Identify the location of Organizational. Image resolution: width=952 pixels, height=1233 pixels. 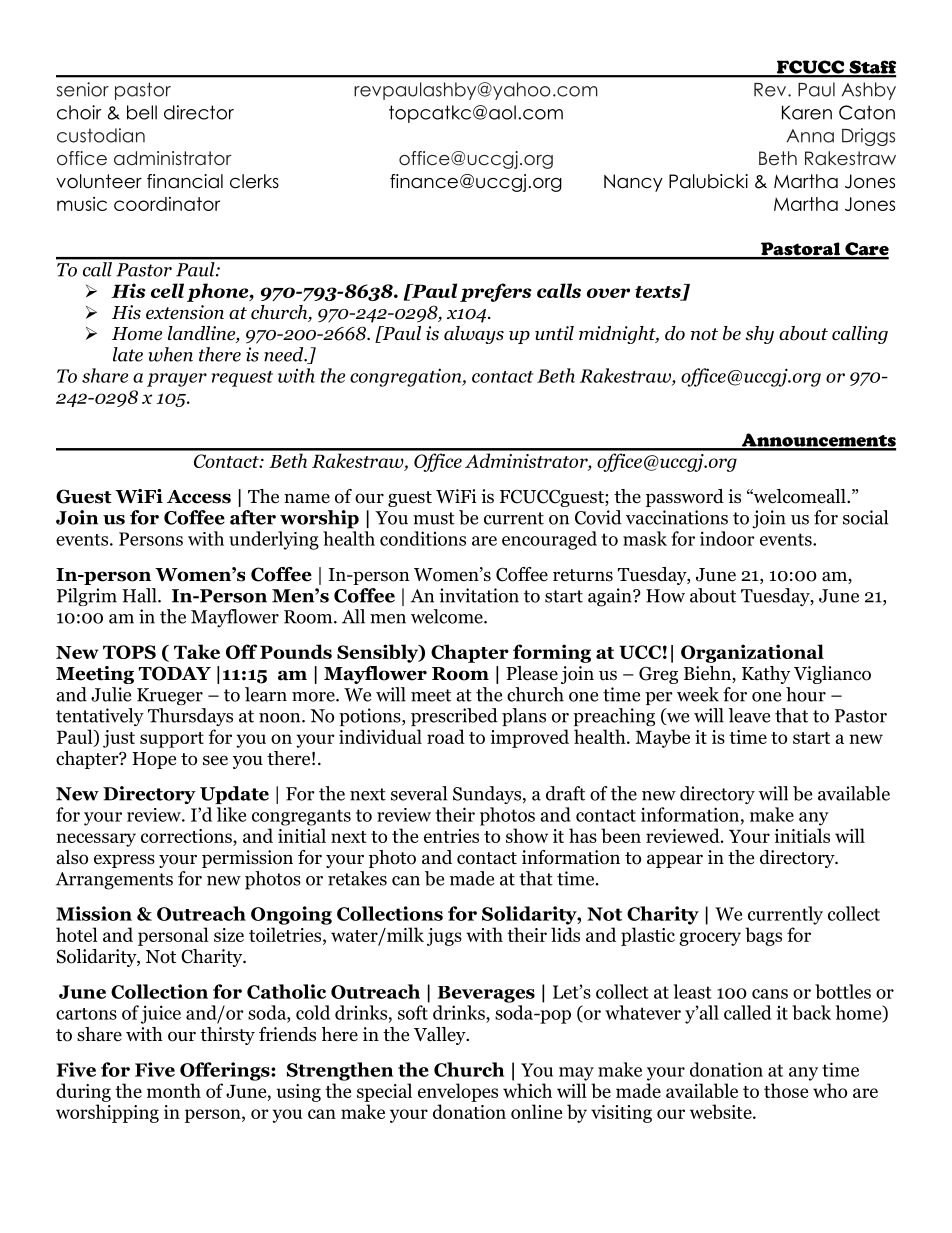
(752, 653).
